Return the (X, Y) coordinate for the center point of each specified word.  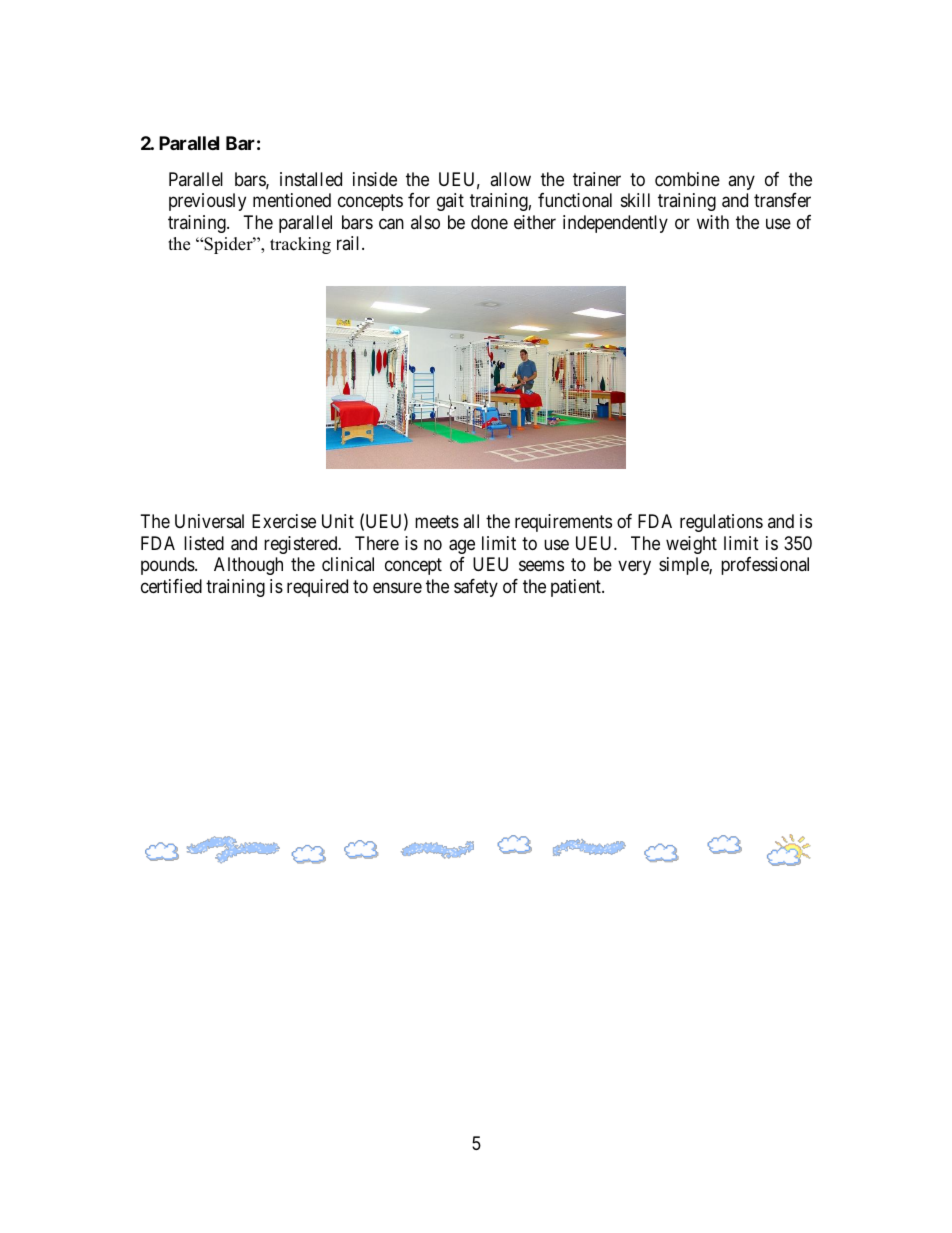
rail (350, 243)
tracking (300, 245)
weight (691, 545)
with (713, 222)
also (425, 222)
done (489, 222)
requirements (563, 523)
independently (615, 224)
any (741, 182)
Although (248, 566)
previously (207, 202)
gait (450, 202)
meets (437, 521)
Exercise (284, 521)
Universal (209, 521)
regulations (721, 523)
